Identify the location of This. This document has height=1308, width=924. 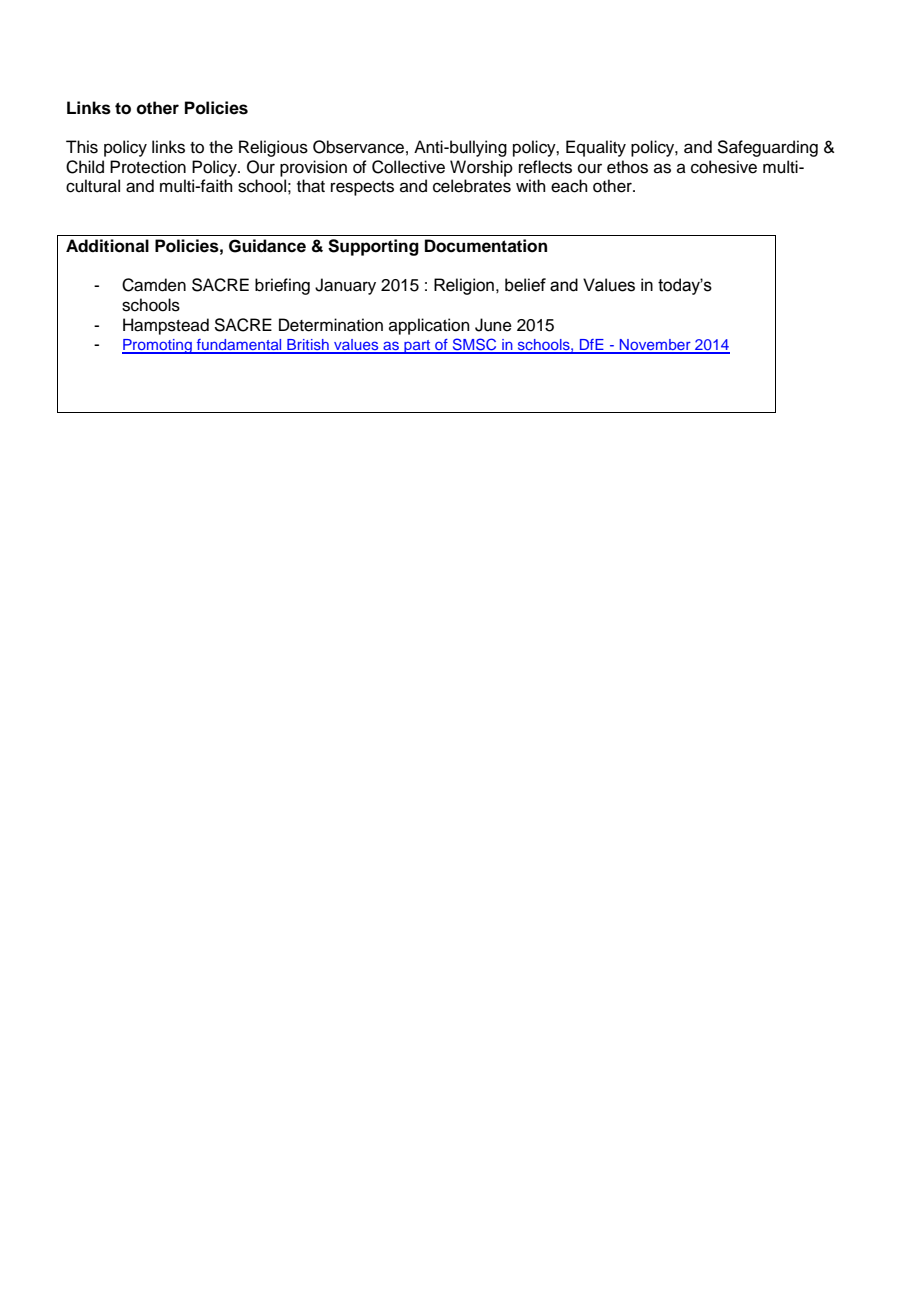
(82, 147).
